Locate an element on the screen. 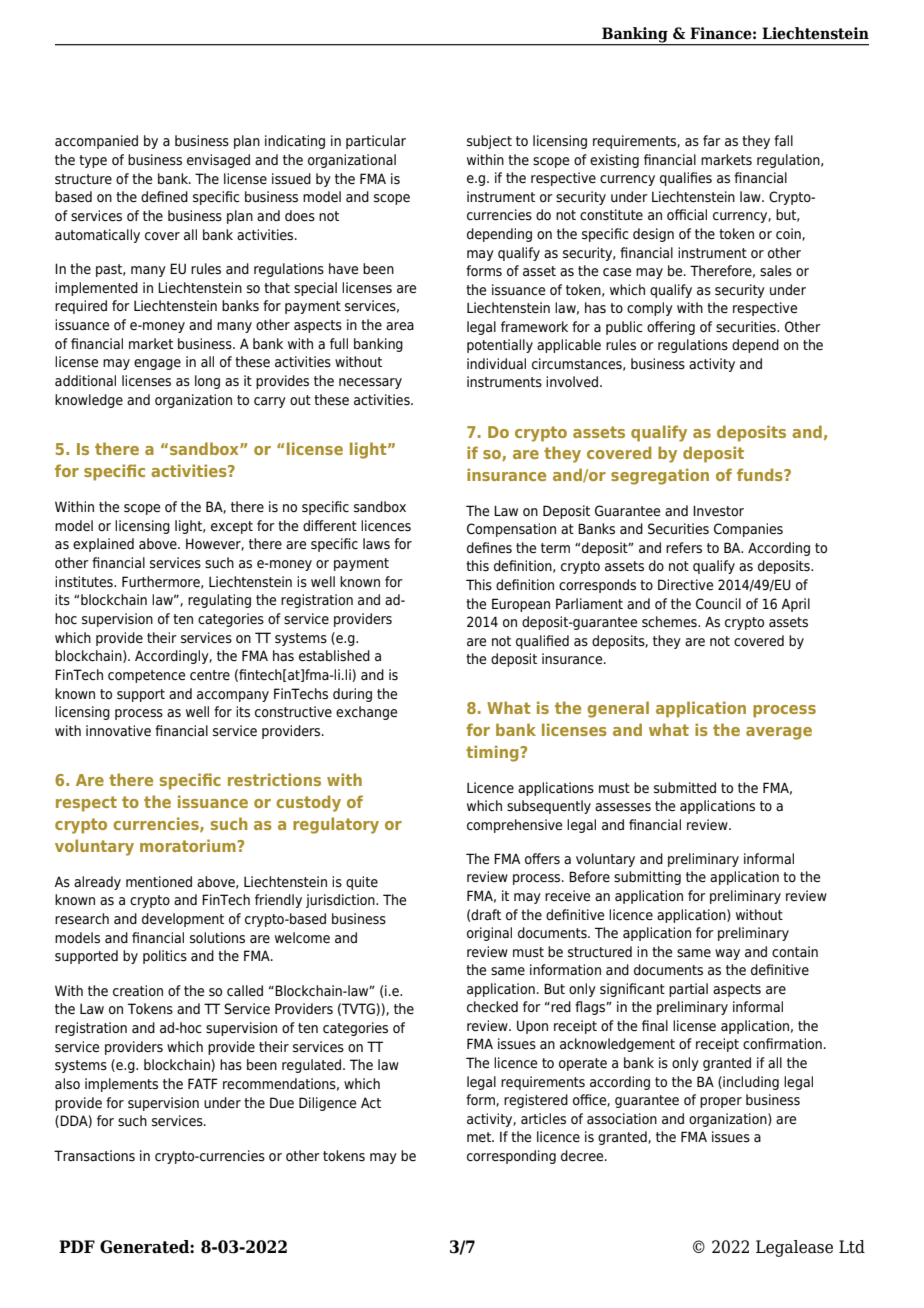 The width and height of the screenshot is (924, 1308). comply is located at coordinates (650, 309).
